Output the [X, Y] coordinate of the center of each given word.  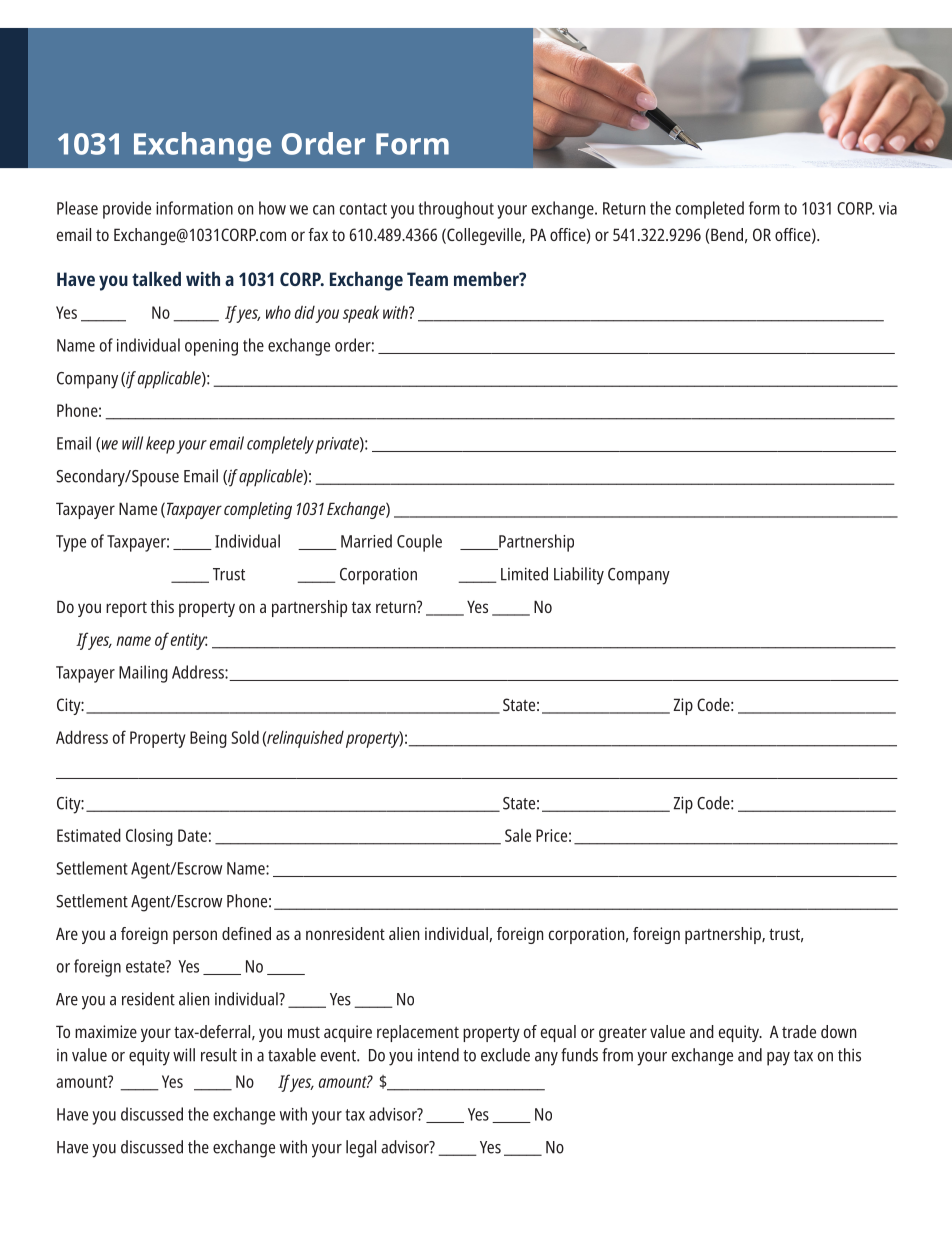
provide [127, 210]
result [219, 1055]
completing [258, 510]
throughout [456, 210]
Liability [579, 576]
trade [799, 1031]
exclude [505, 1055]
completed [710, 210]
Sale [518, 835]
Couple [419, 543]
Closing [149, 837]
